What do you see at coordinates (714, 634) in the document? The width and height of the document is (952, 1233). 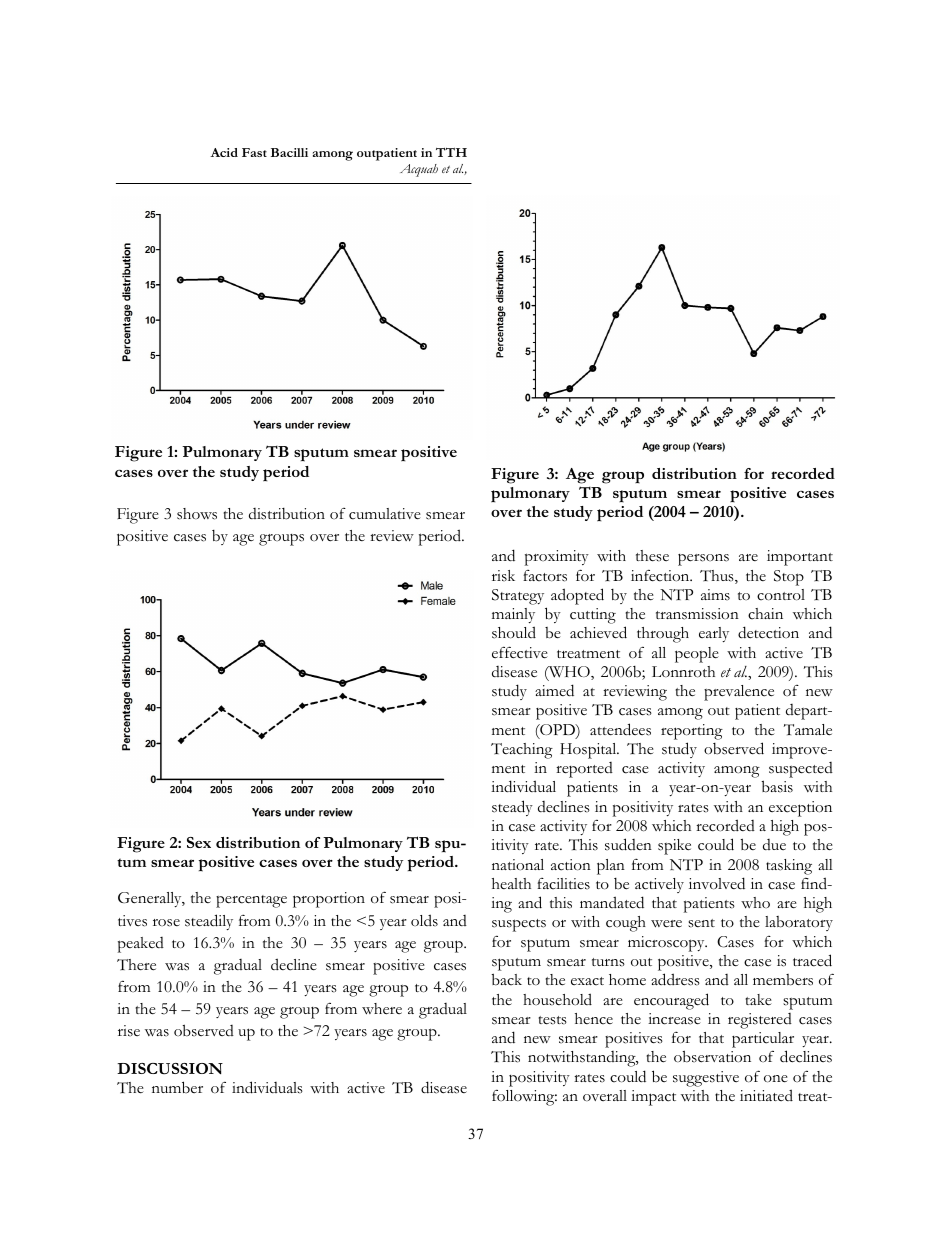 I see `early` at bounding box center [714, 634].
